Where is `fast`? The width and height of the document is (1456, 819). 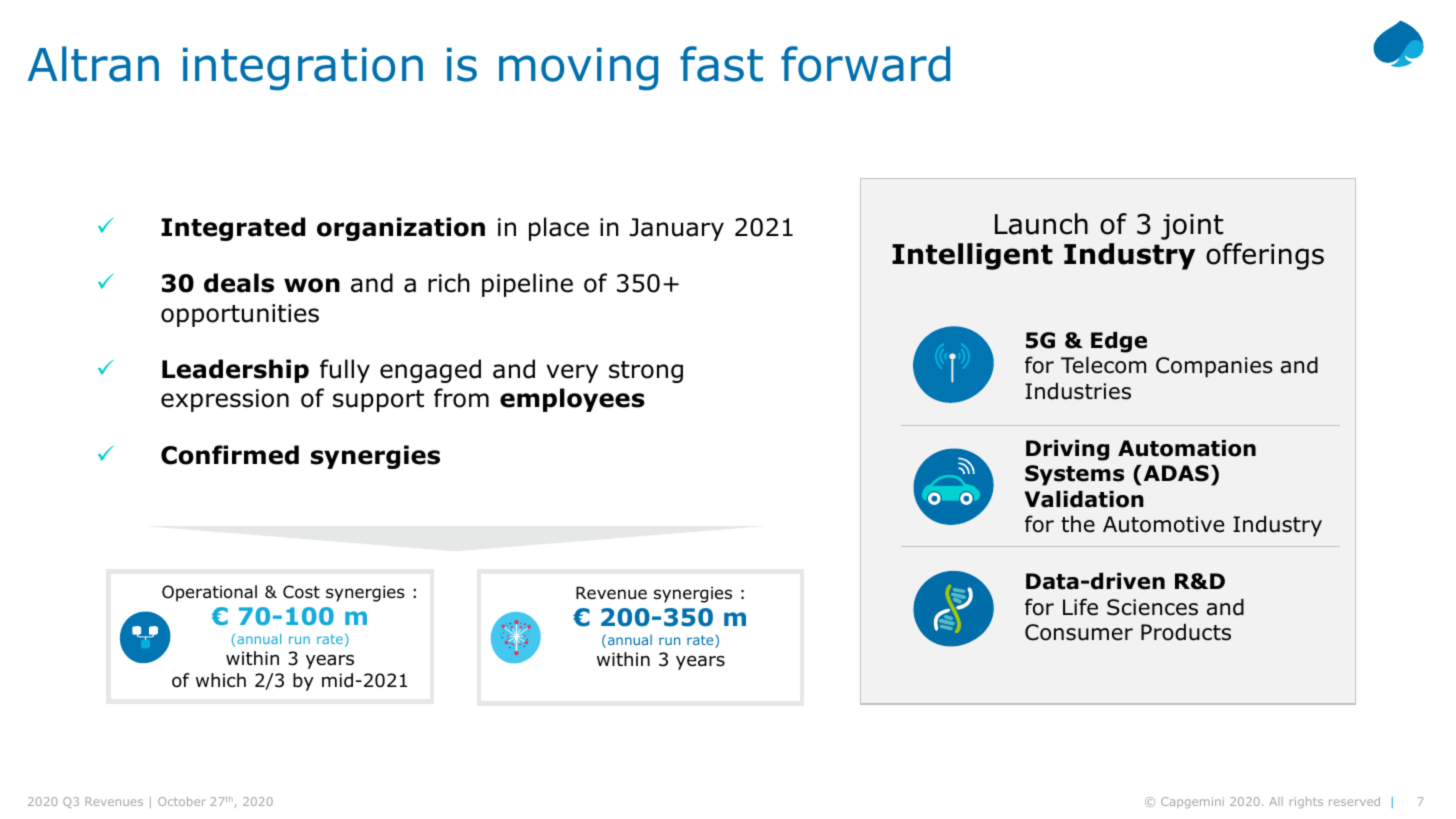
fast is located at coordinates (721, 64).
